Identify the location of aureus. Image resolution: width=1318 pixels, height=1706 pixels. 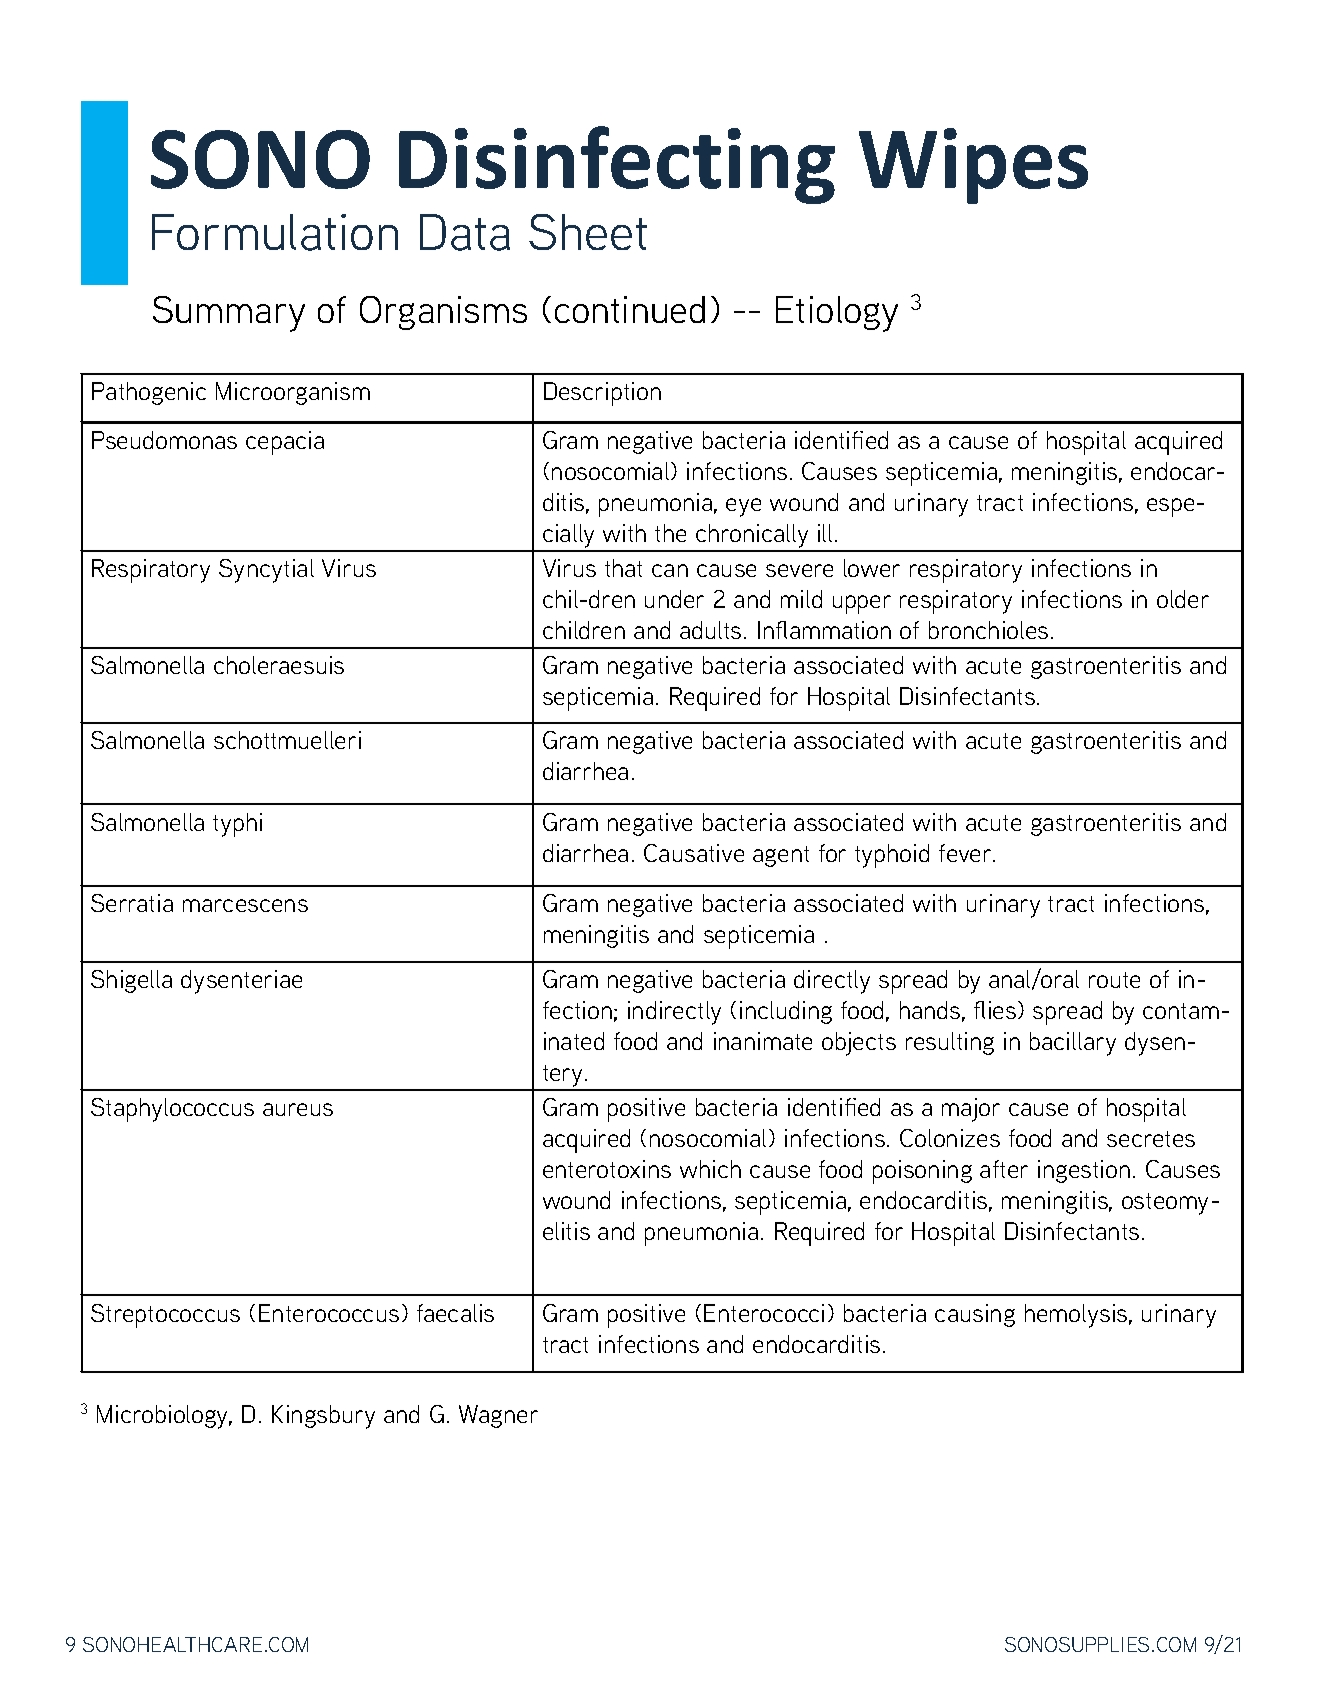
(298, 1109).
